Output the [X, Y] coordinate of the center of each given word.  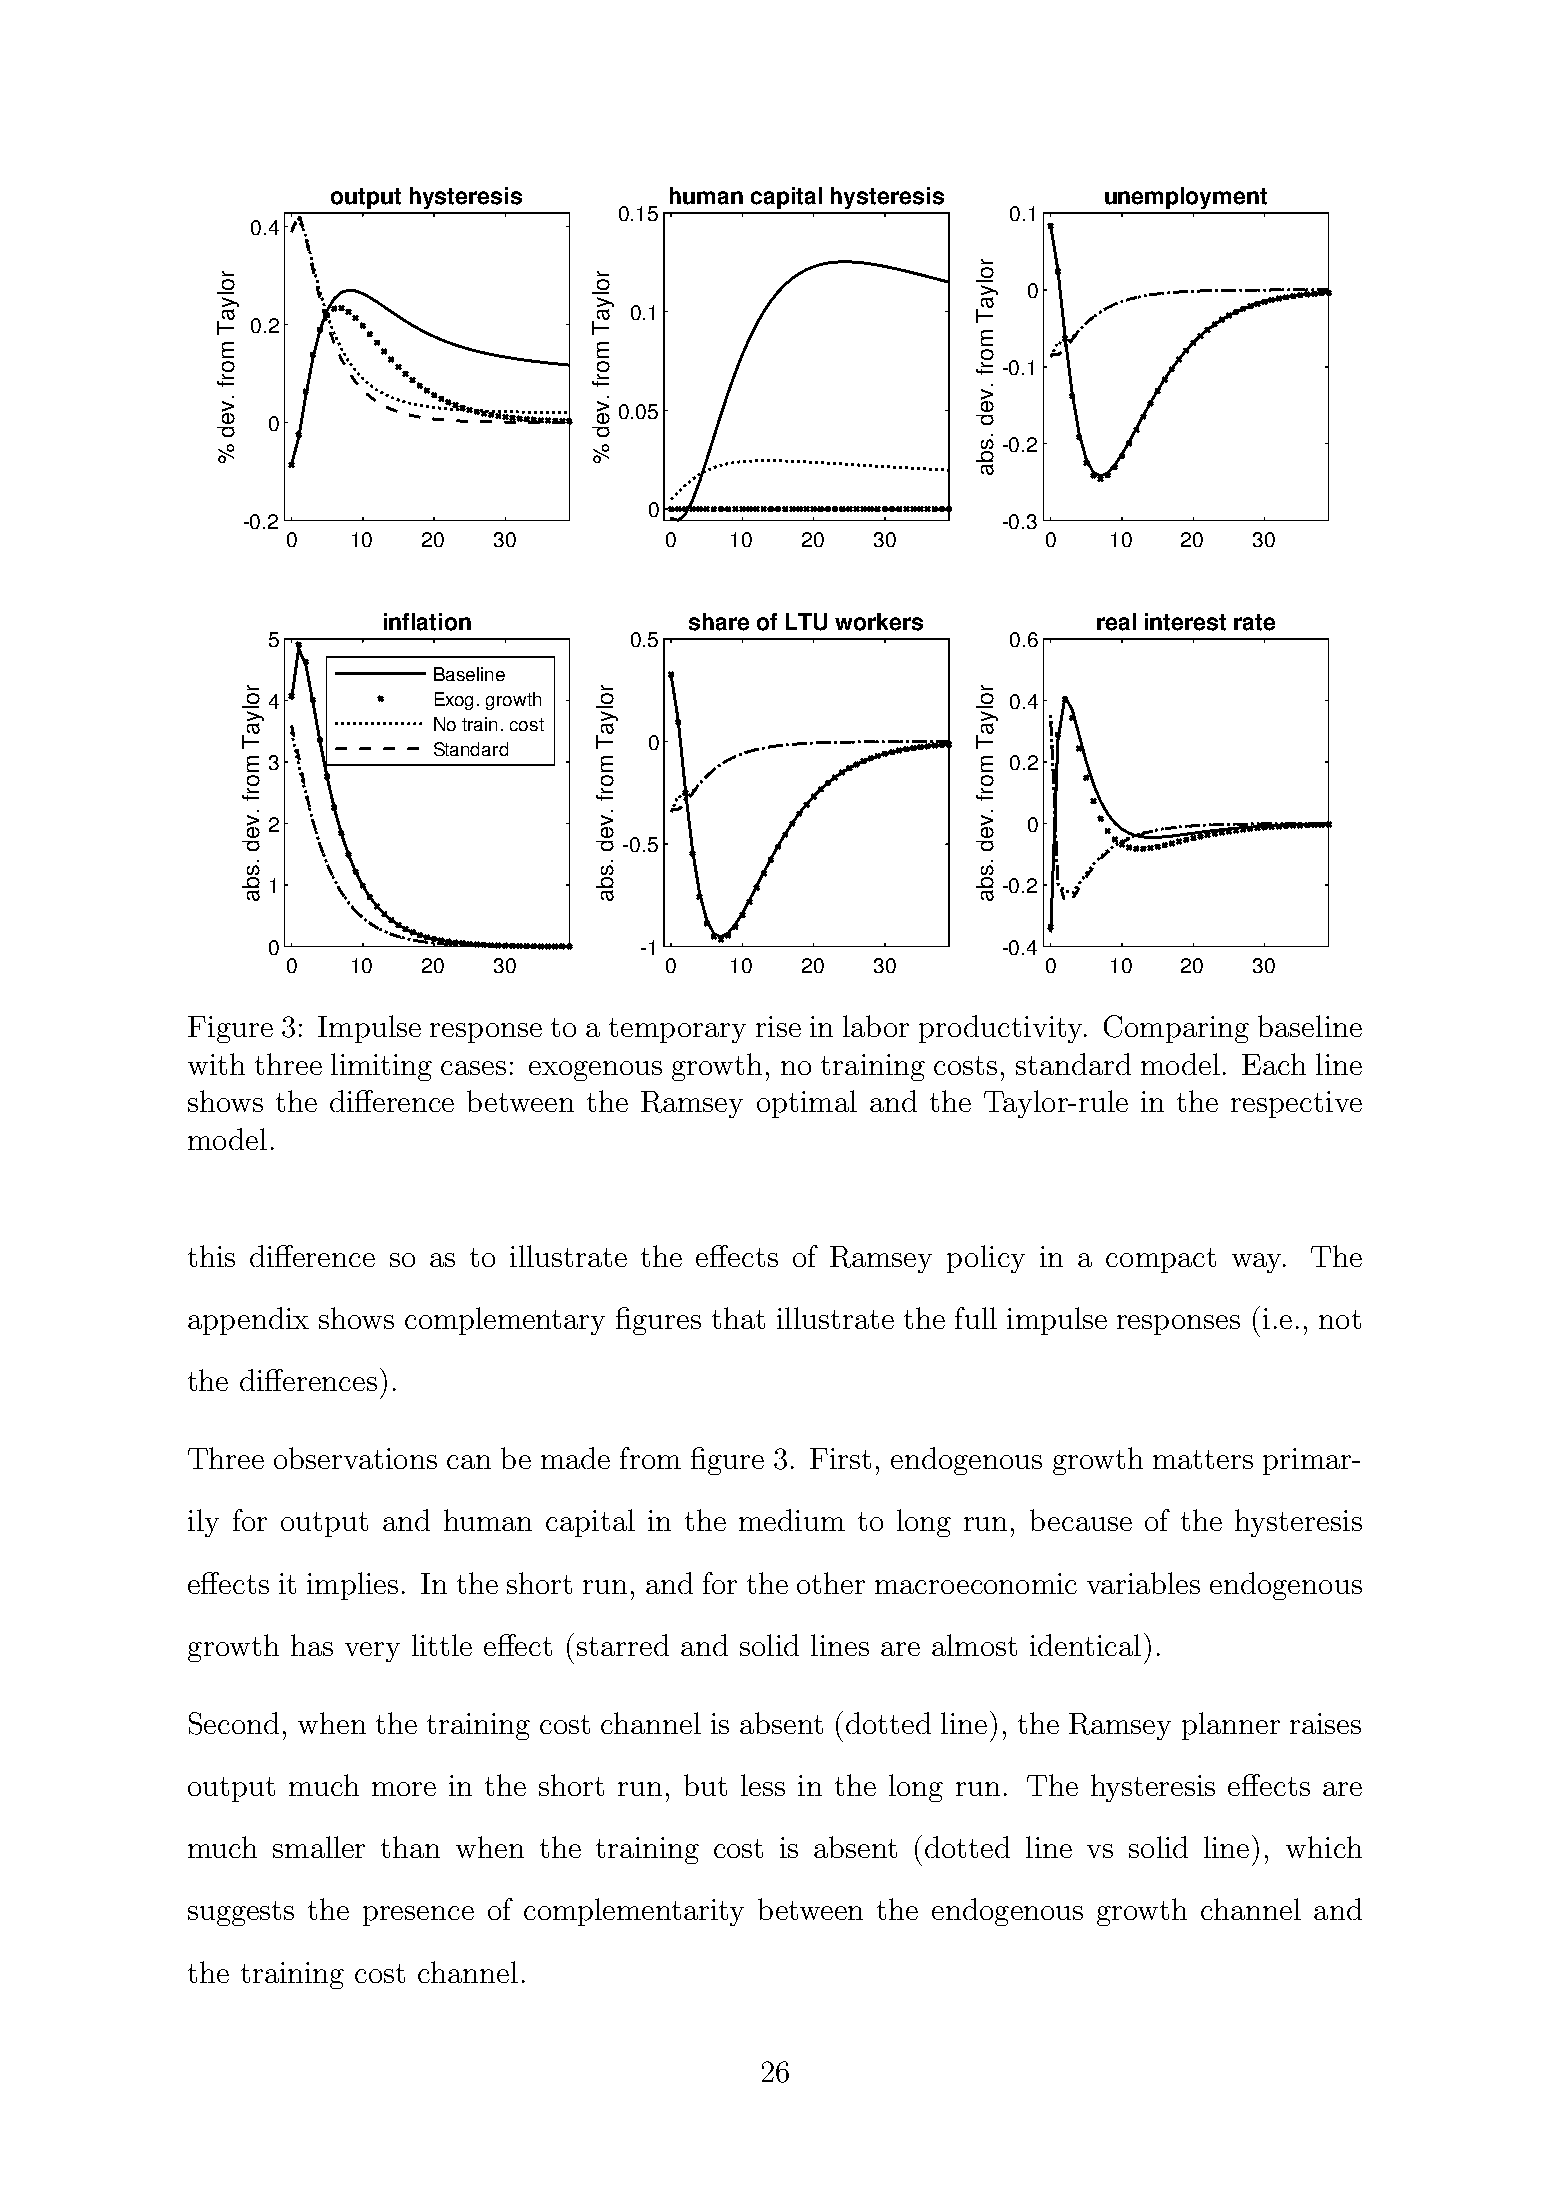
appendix [248, 1321]
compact [1161, 1260]
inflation [427, 622]
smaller [319, 1847]
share [719, 622]
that [738, 1318]
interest [1185, 622]
